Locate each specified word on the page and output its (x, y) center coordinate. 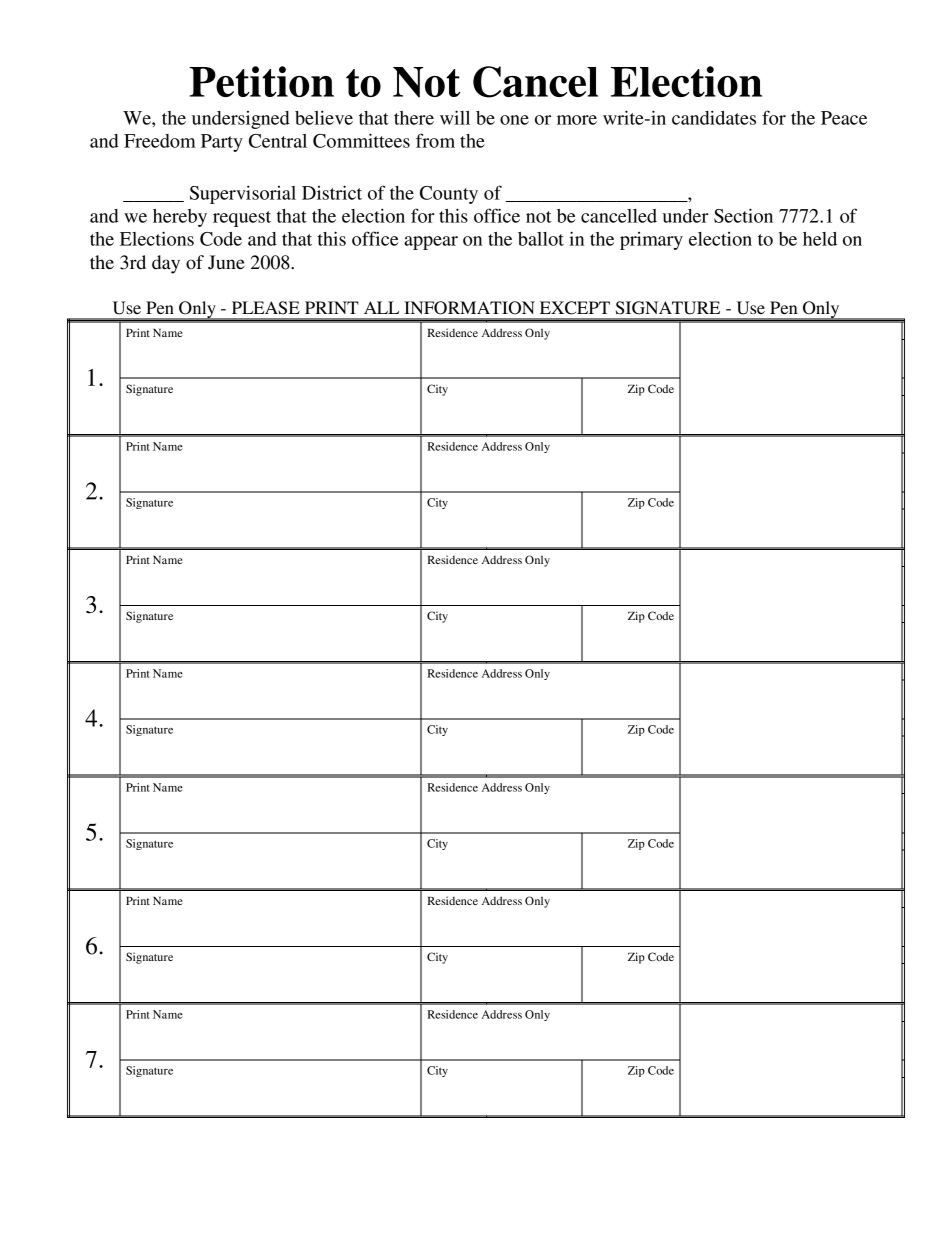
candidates (714, 117)
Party (222, 143)
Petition (261, 81)
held (820, 239)
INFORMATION (469, 308)
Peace (844, 118)
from (435, 140)
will (455, 117)
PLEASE (266, 308)
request (242, 219)
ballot (541, 239)
